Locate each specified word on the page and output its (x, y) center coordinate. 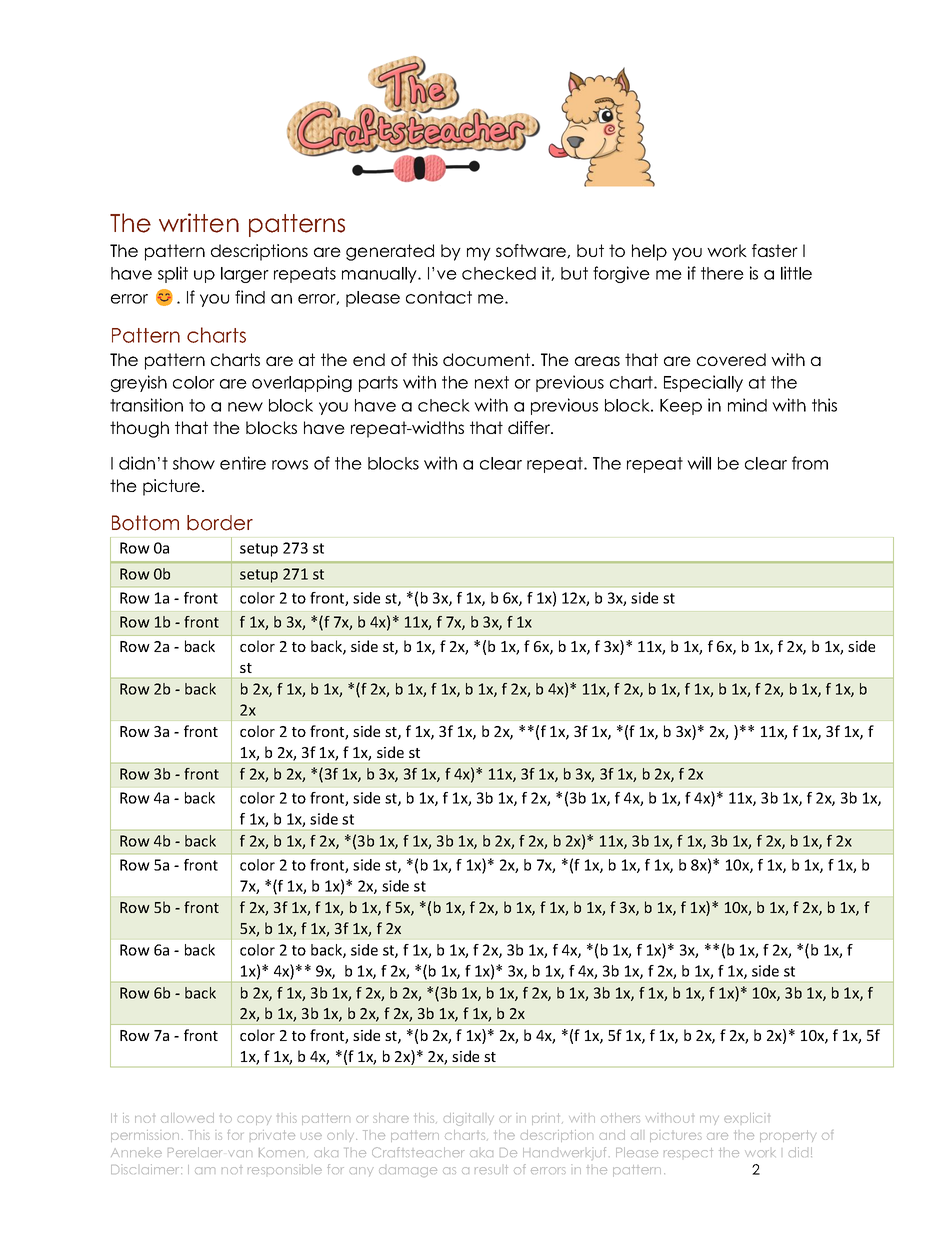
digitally (469, 1119)
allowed (187, 1118)
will (699, 463)
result (491, 1169)
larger (245, 275)
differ (530, 427)
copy (254, 1120)
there (722, 273)
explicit (747, 1118)
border (220, 523)
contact (439, 297)
